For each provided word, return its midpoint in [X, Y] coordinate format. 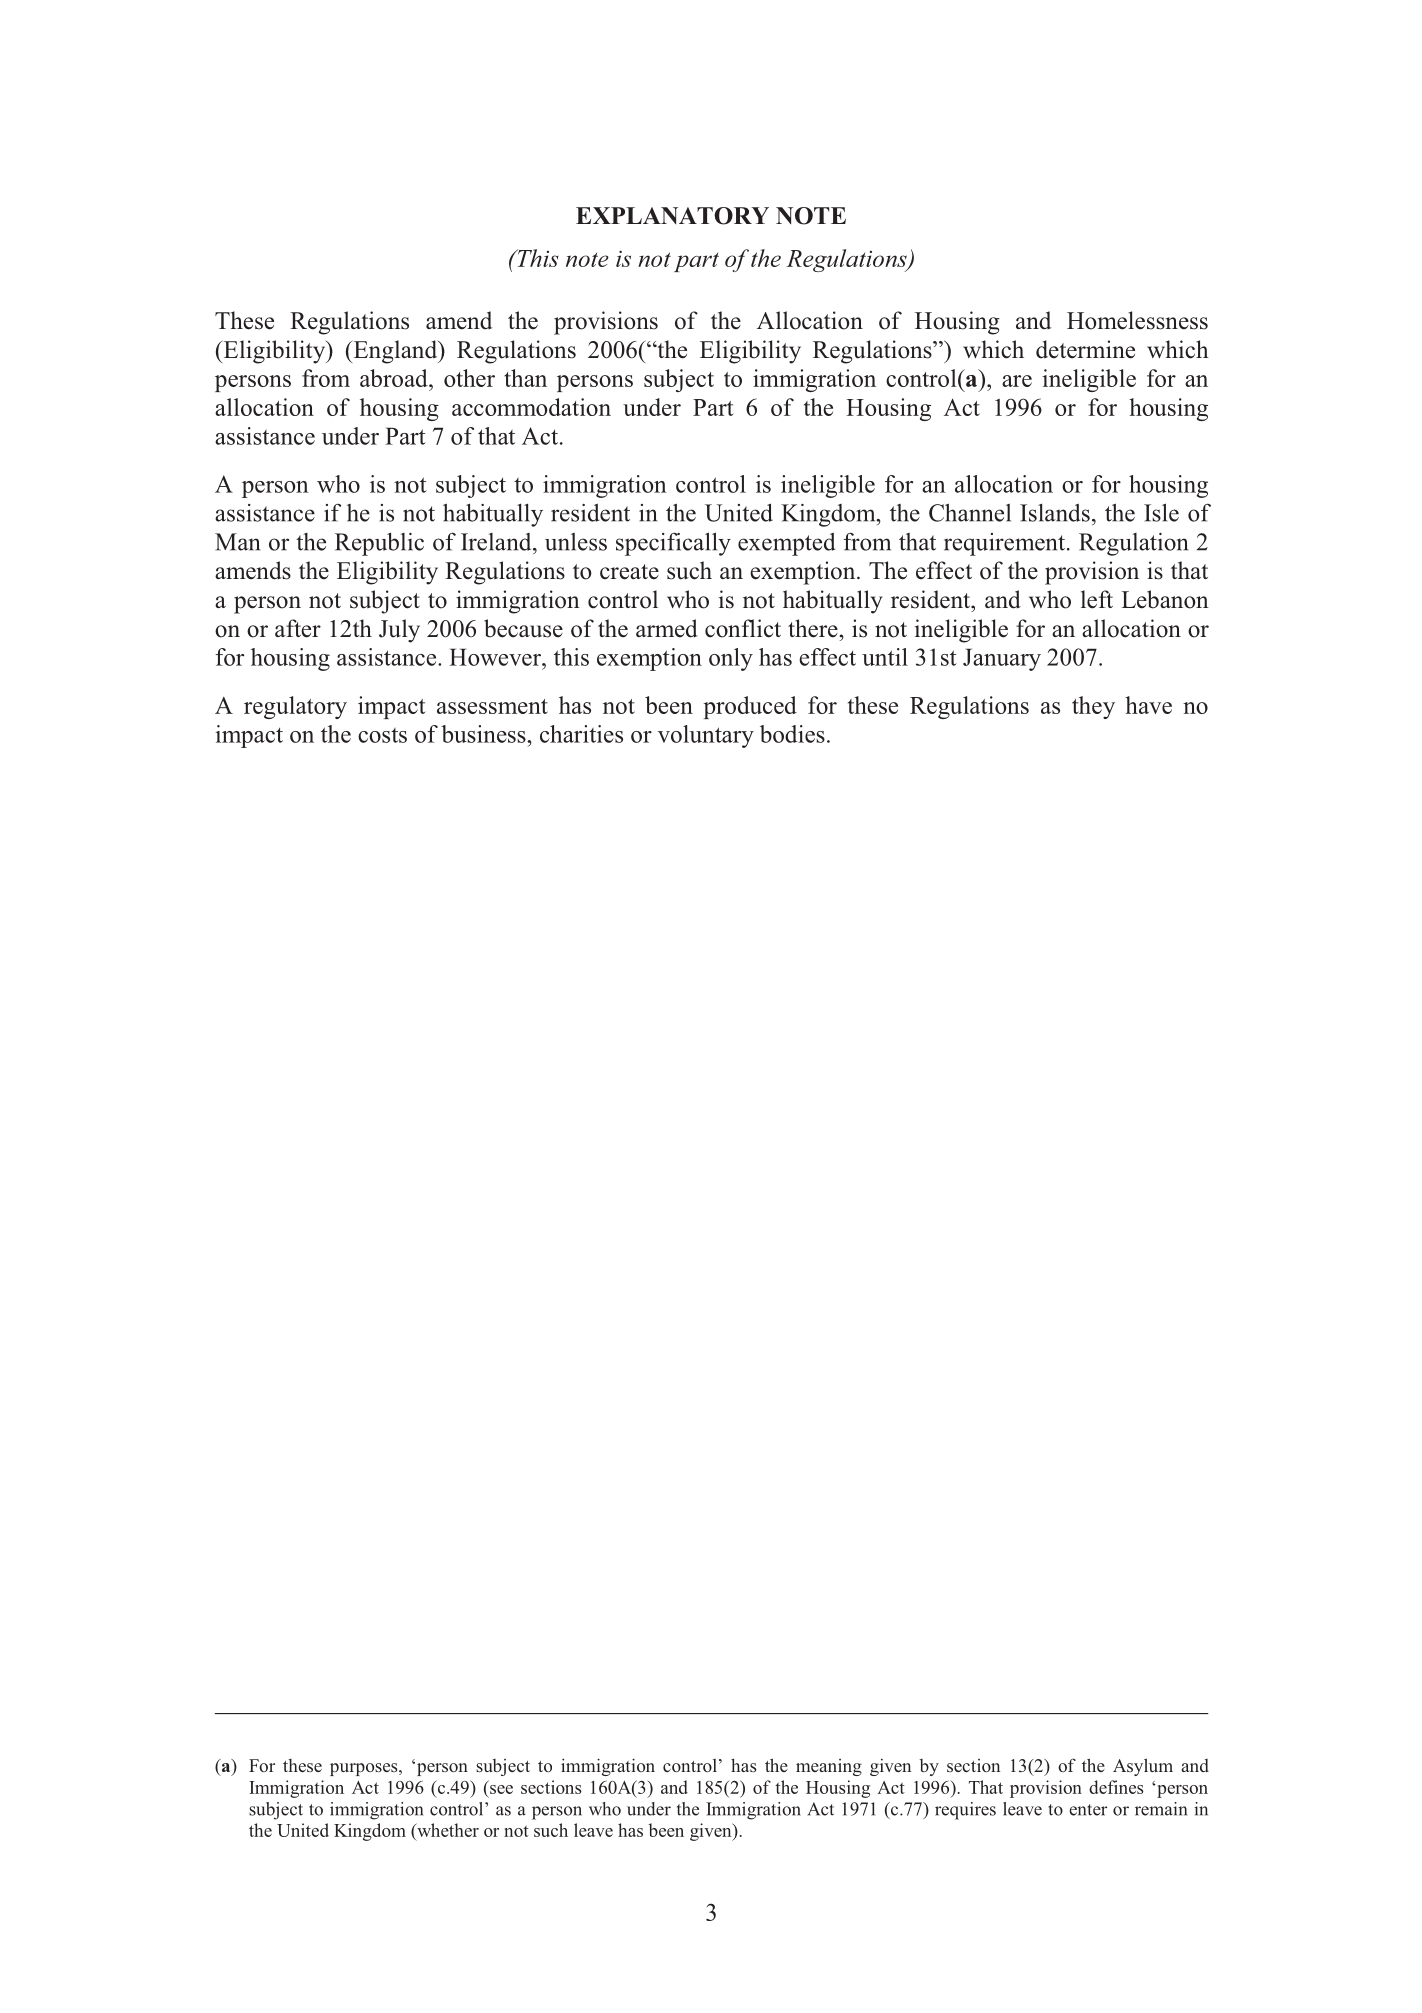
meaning [829, 1767]
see [501, 1789]
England [395, 352]
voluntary [706, 736]
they [1093, 707]
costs [382, 735]
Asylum [1143, 1767]
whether [447, 1830]
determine [1085, 349]
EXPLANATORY [672, 216]
